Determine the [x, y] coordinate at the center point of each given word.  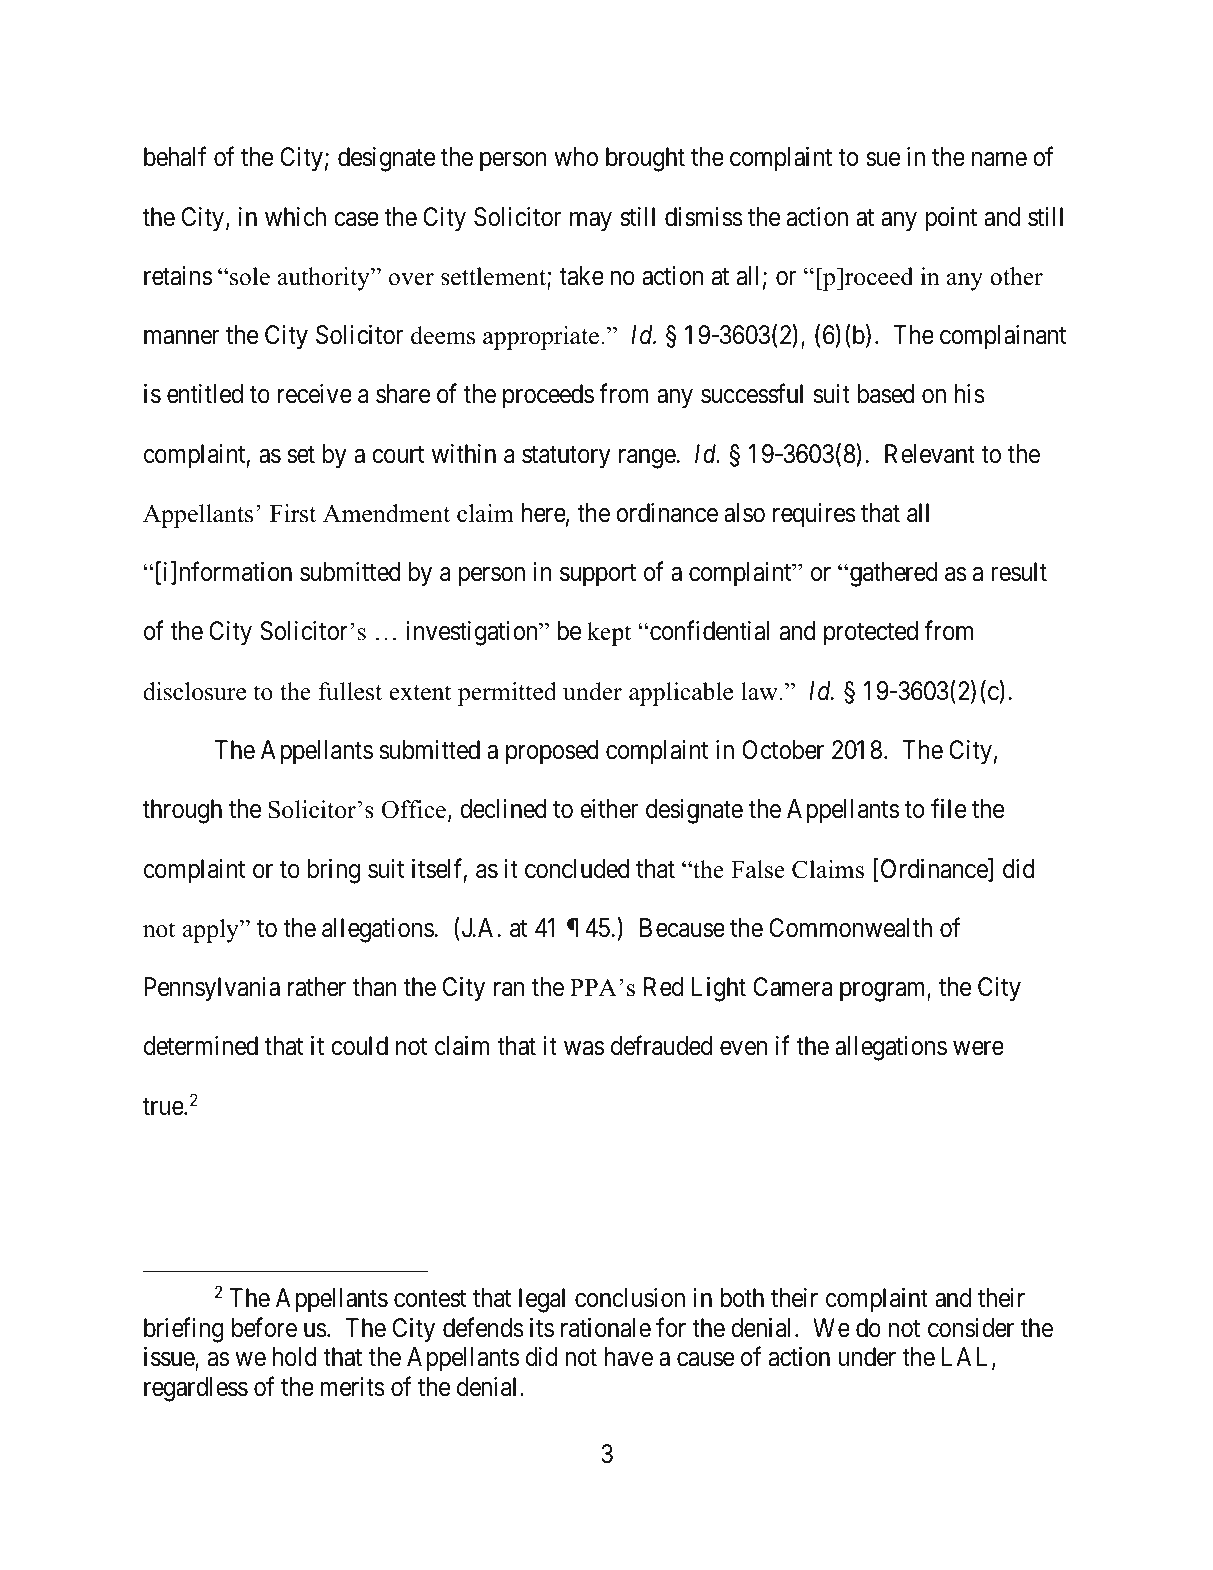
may [591, 222]
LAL [967, 1358]
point [951, 219]
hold [295, 1357]
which [295, 217]
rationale [606, 1328]
